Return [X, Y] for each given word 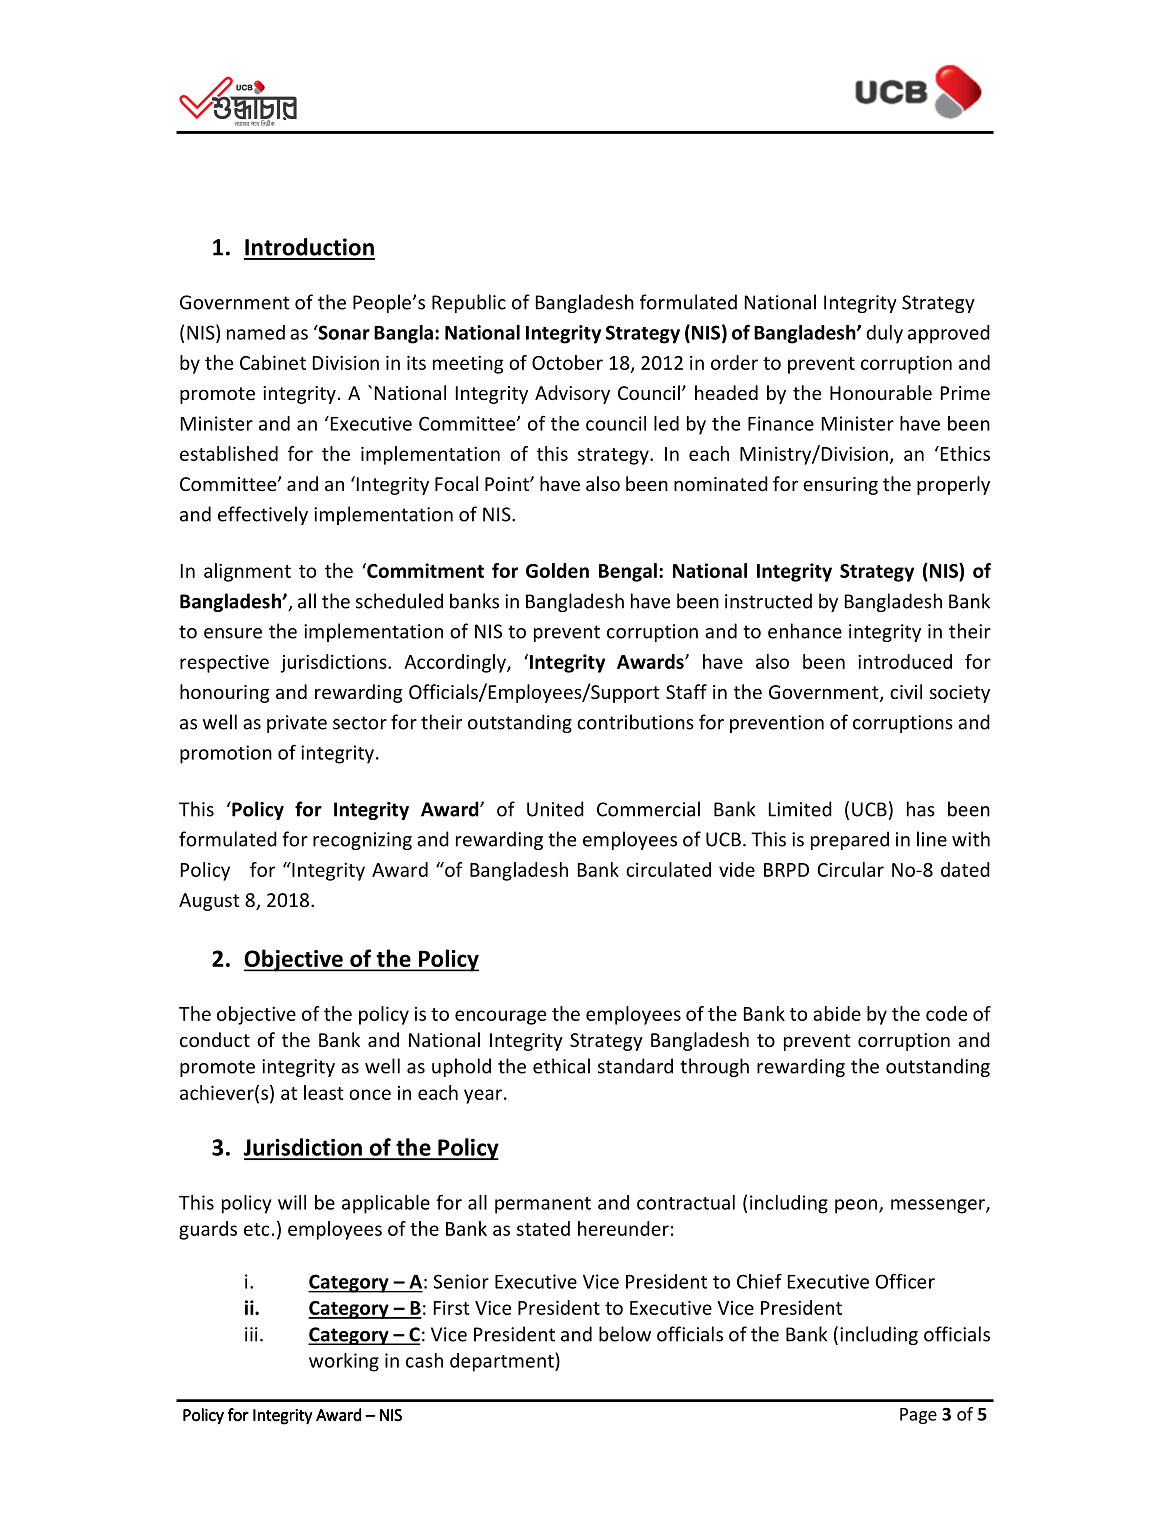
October [567, 362]
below [625, 1334]
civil [906, 691]
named [256, 332]
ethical [561, 1066]
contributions [635, 722]
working [344, 1362]
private [297, 724]
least [324, 1092]
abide [837, 1013]
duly [884, 334]
